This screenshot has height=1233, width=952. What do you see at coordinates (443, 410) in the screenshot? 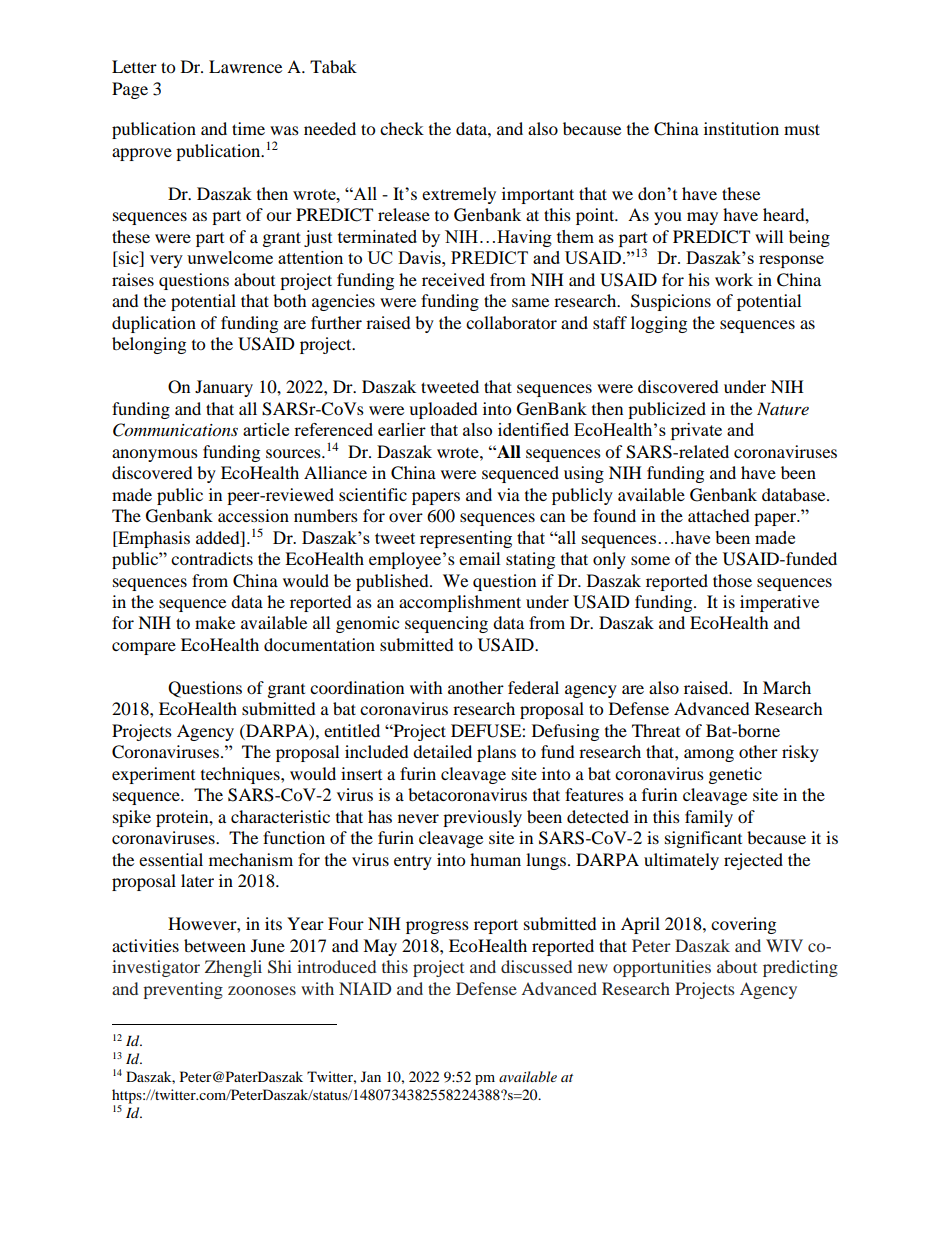
I see `uploaded` at bounding box center [443, 410].
